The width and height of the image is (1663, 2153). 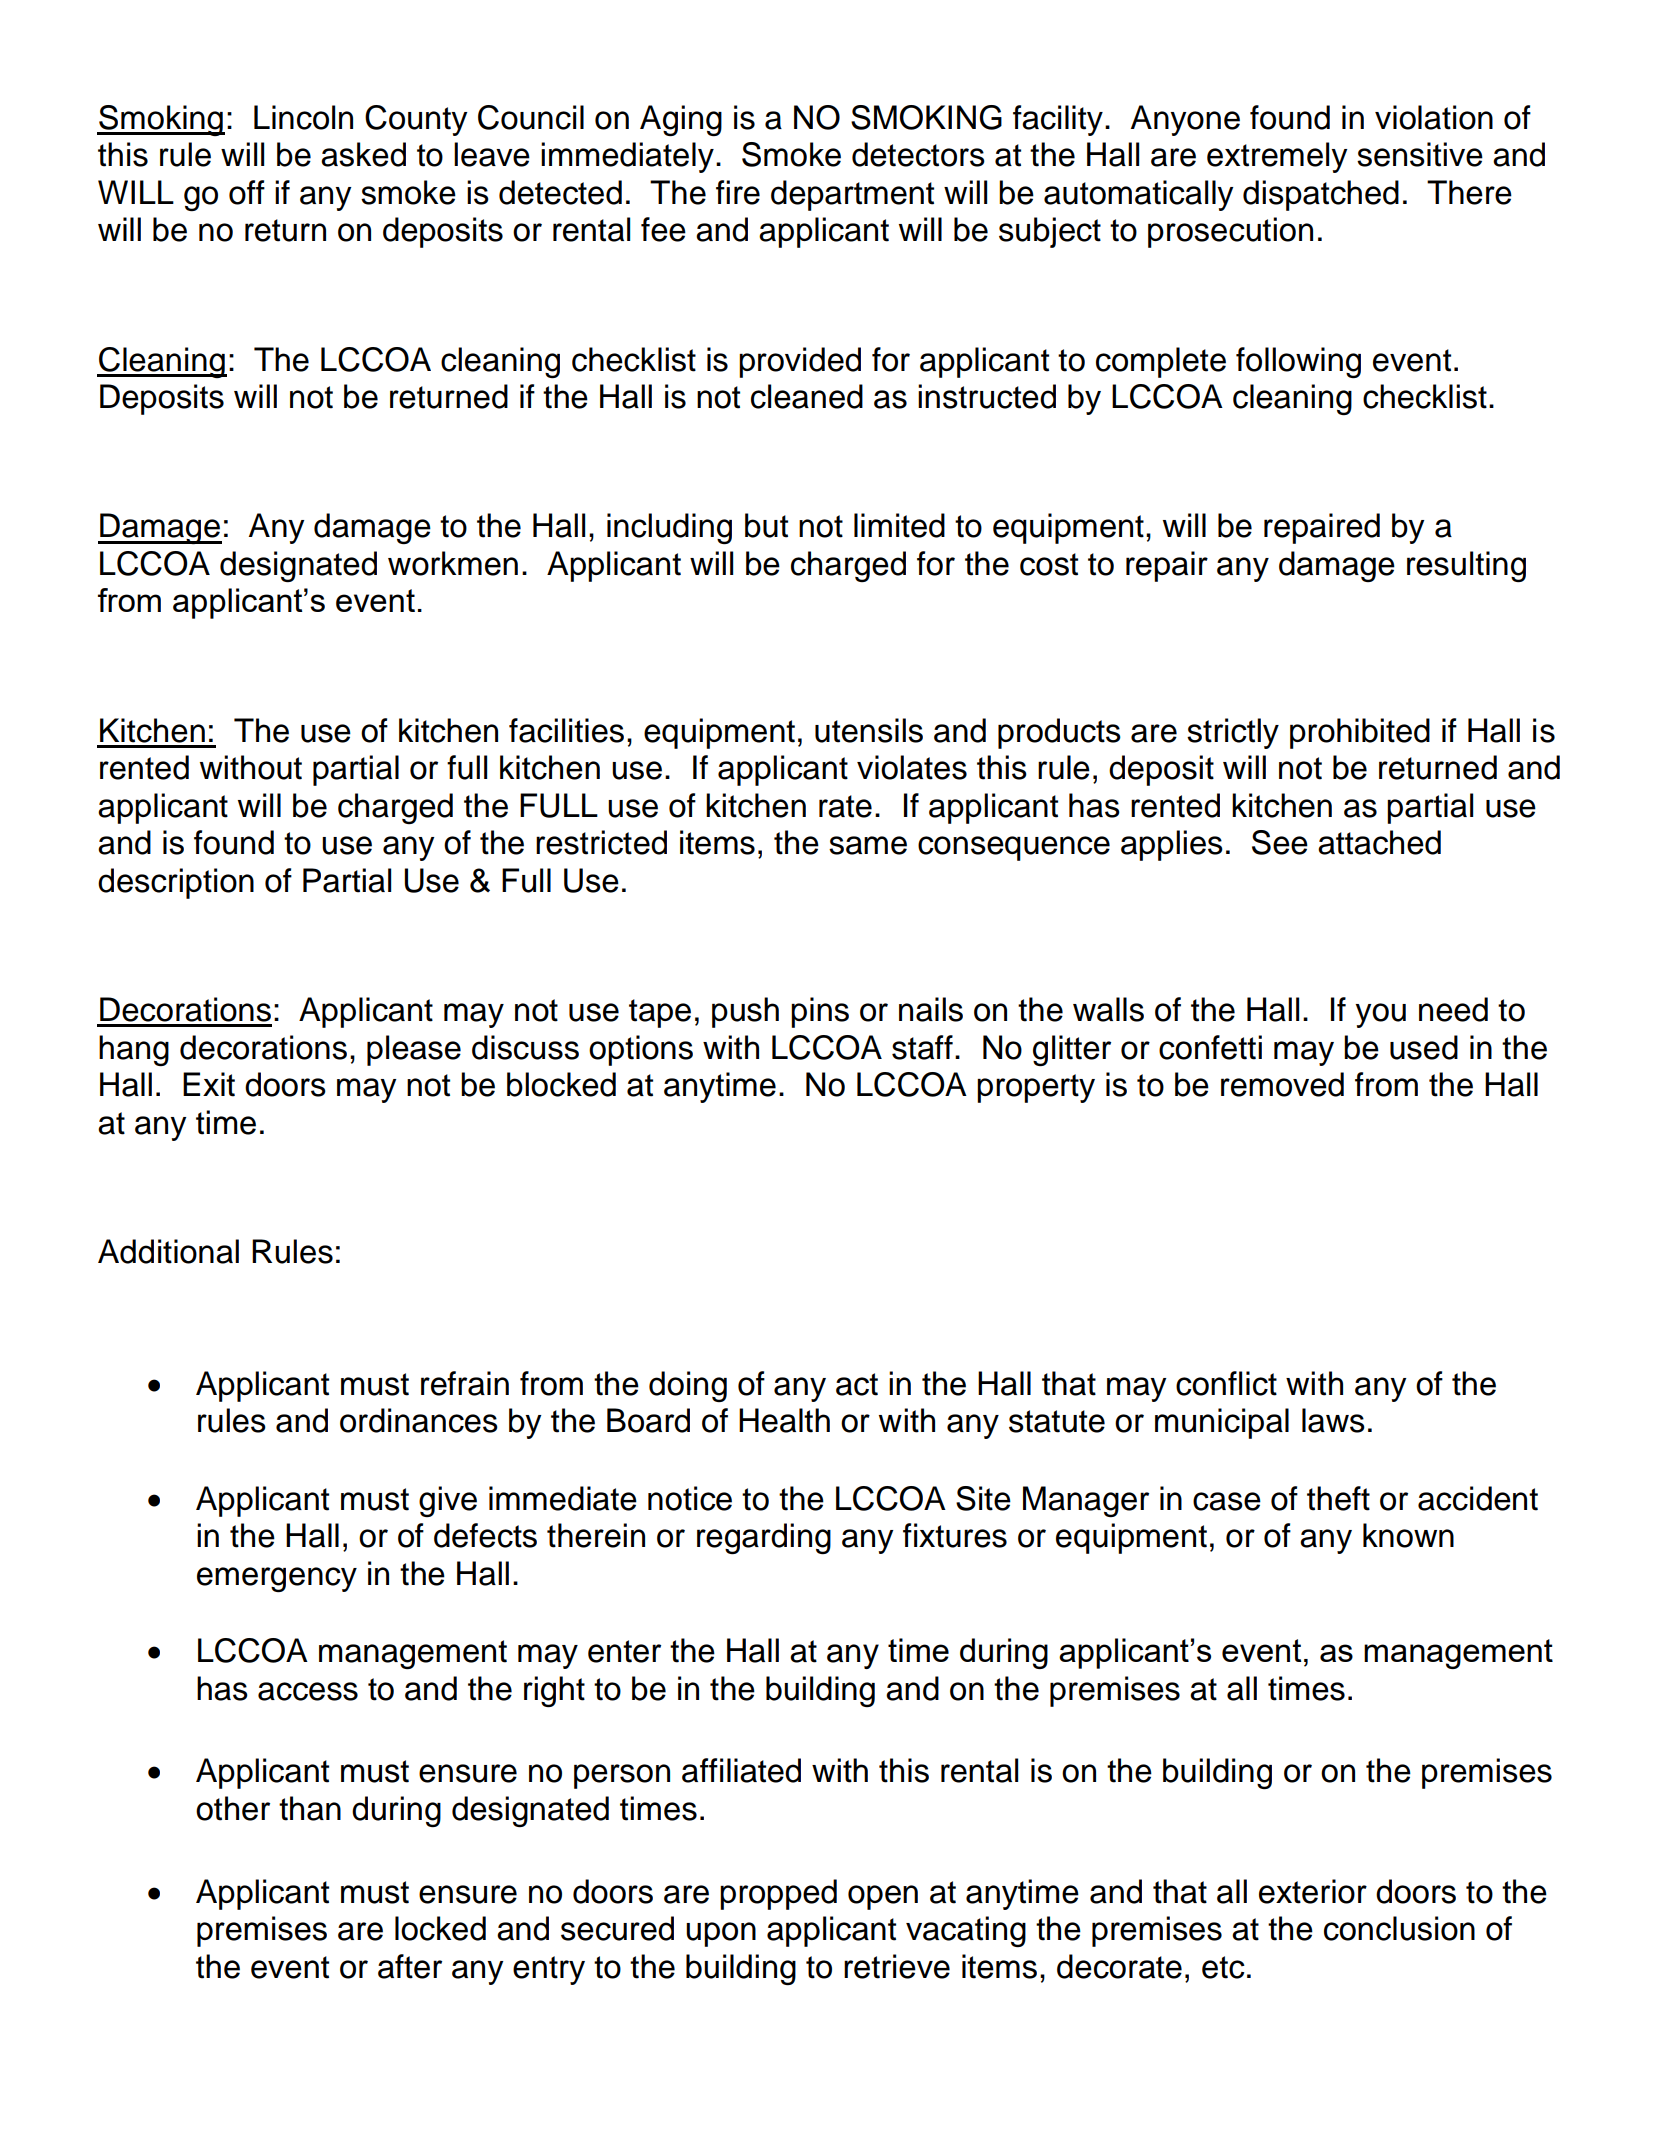 I want to click on Exit, so click(x=209, y=1084).
